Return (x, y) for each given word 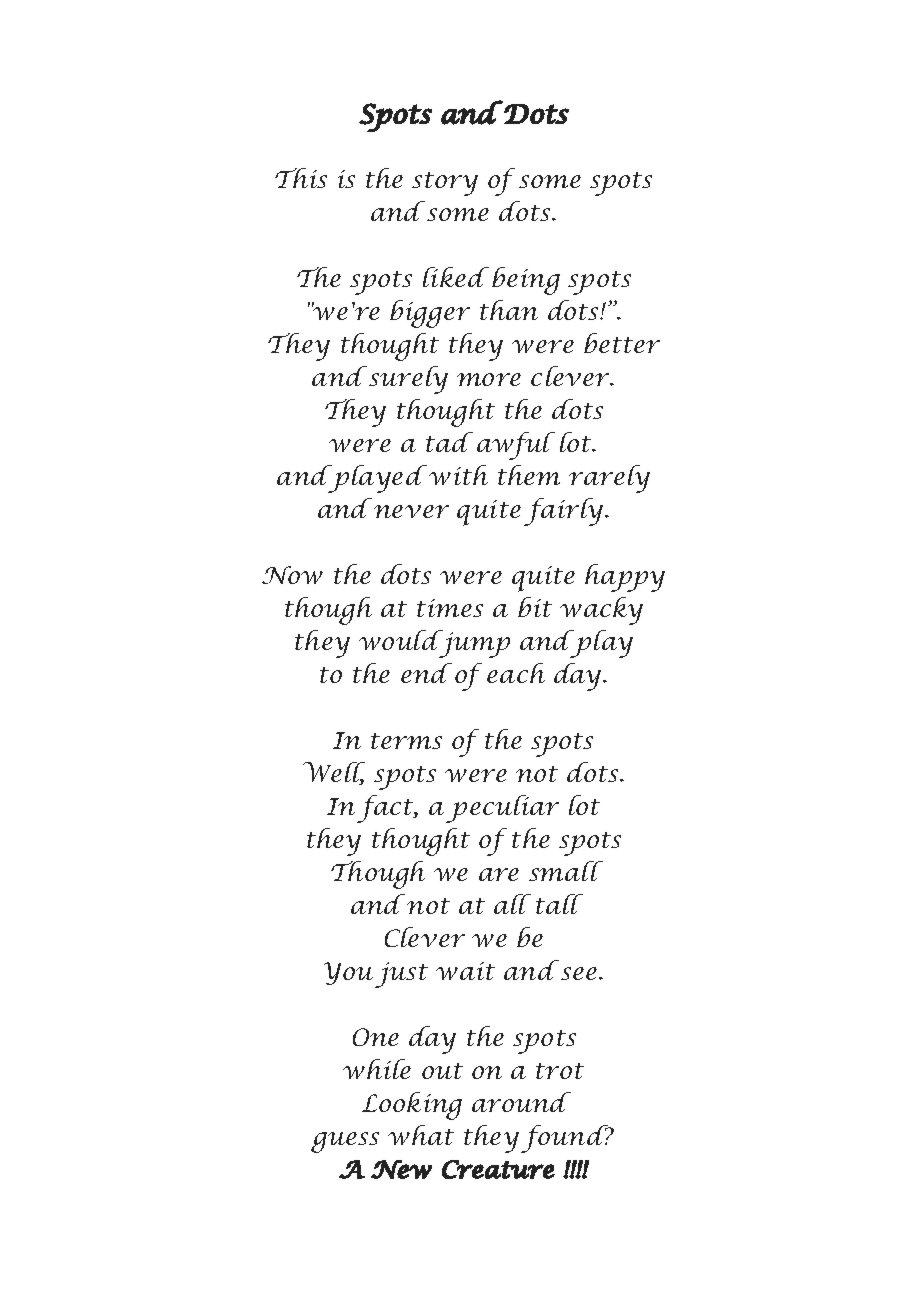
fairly (565, 512)
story (445, 184)
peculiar (502, 809)
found (566, 1139)
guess (345, 1142)
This (301, 178)
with (458, 475)
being (526, 281)
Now (292, 575)
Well (334, 773)
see (579, 973)
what (421, 1135)
